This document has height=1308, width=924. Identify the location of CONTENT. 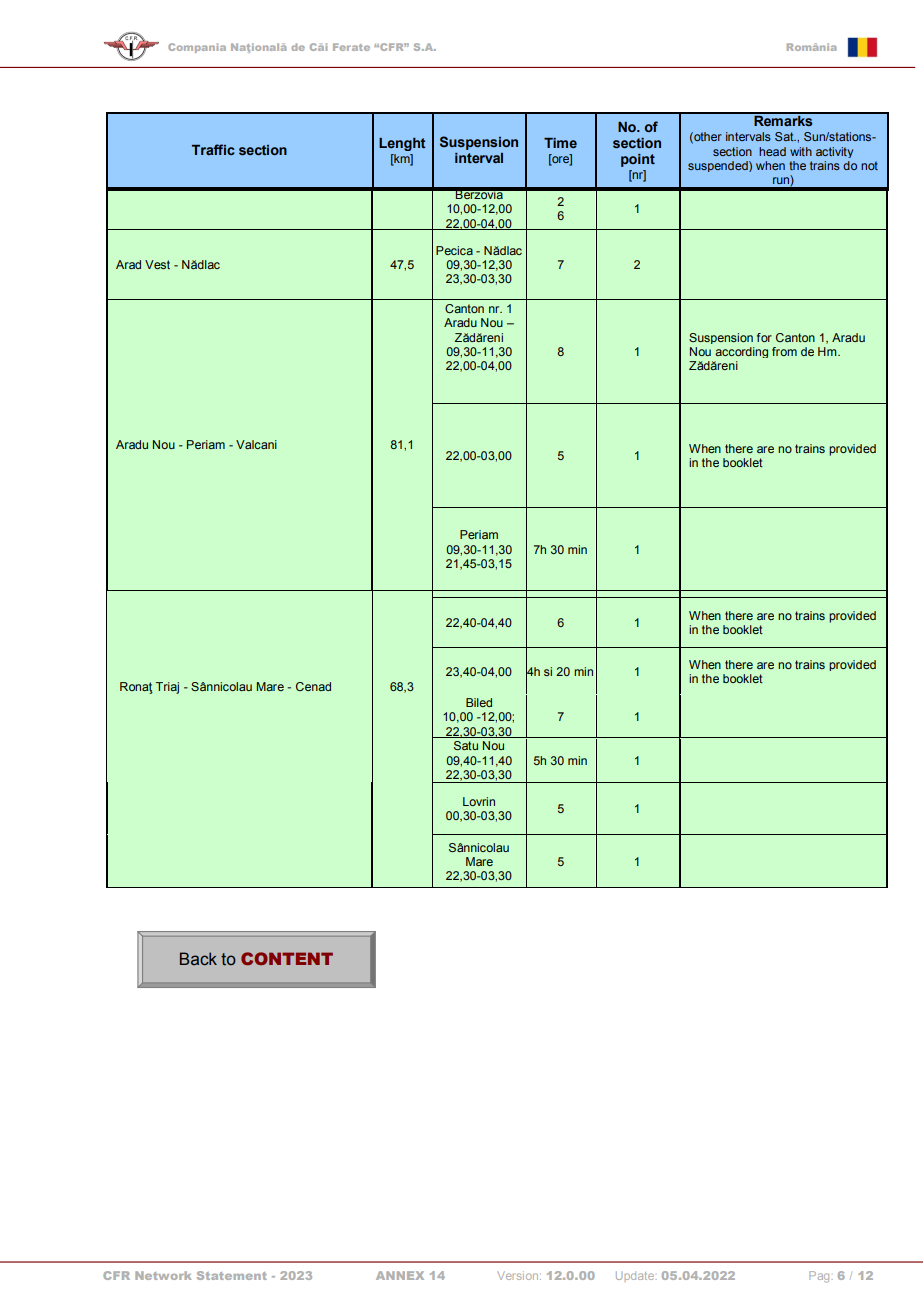
(287, 958).
